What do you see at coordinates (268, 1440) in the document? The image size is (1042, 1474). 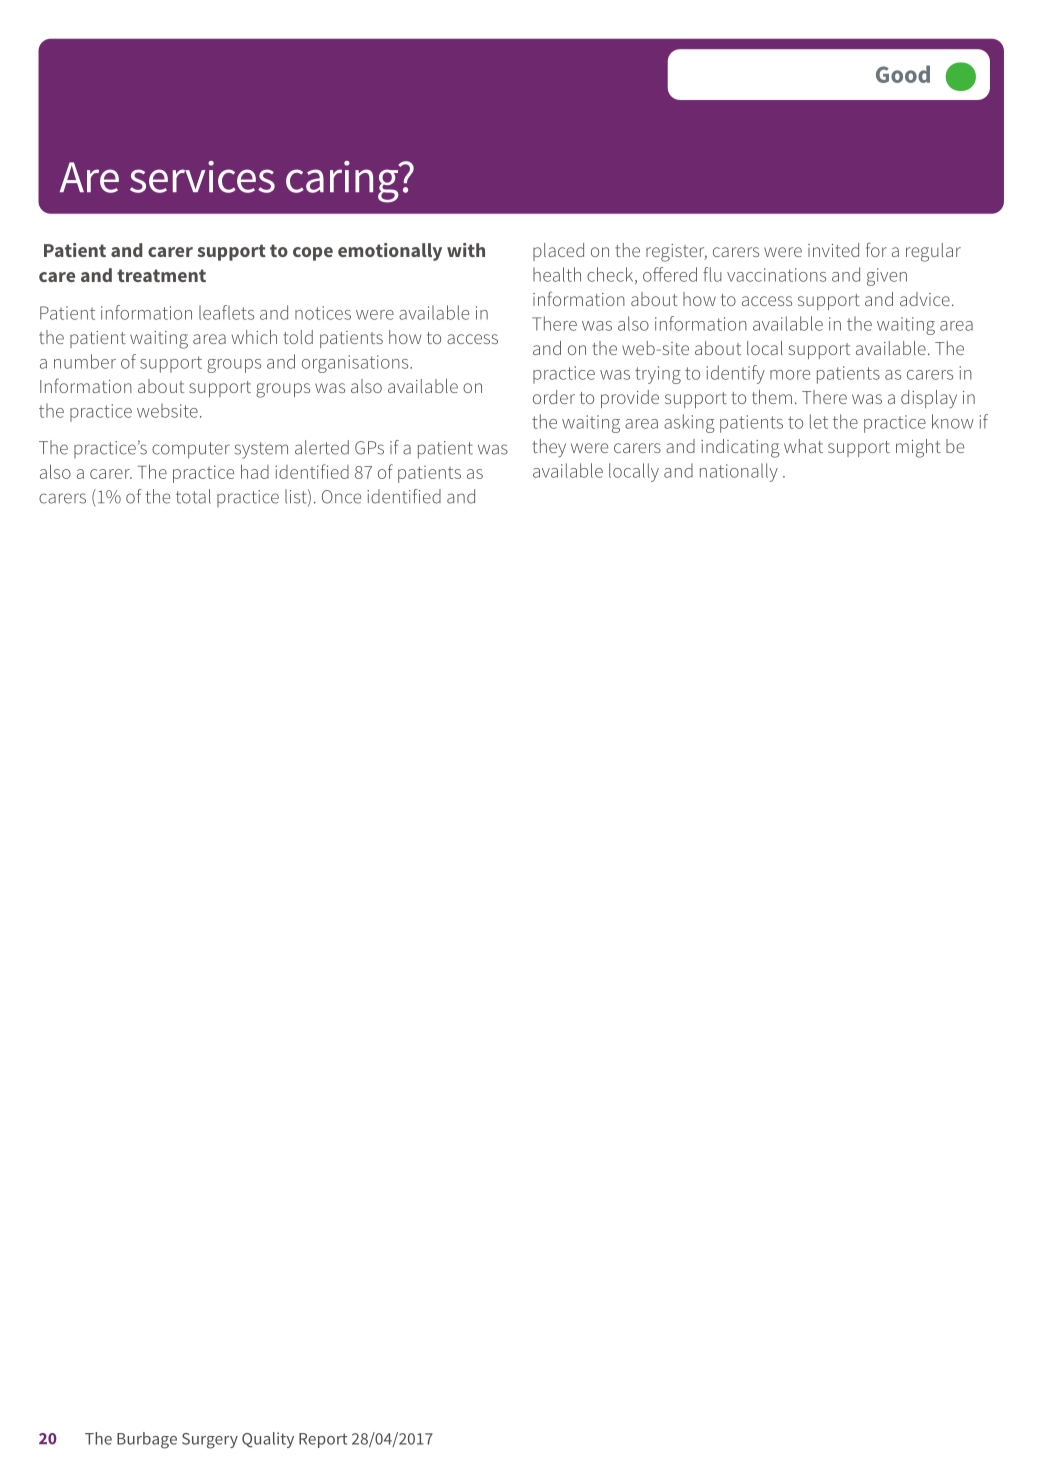 I see `Quality` at bounding box center [268, 1440].
